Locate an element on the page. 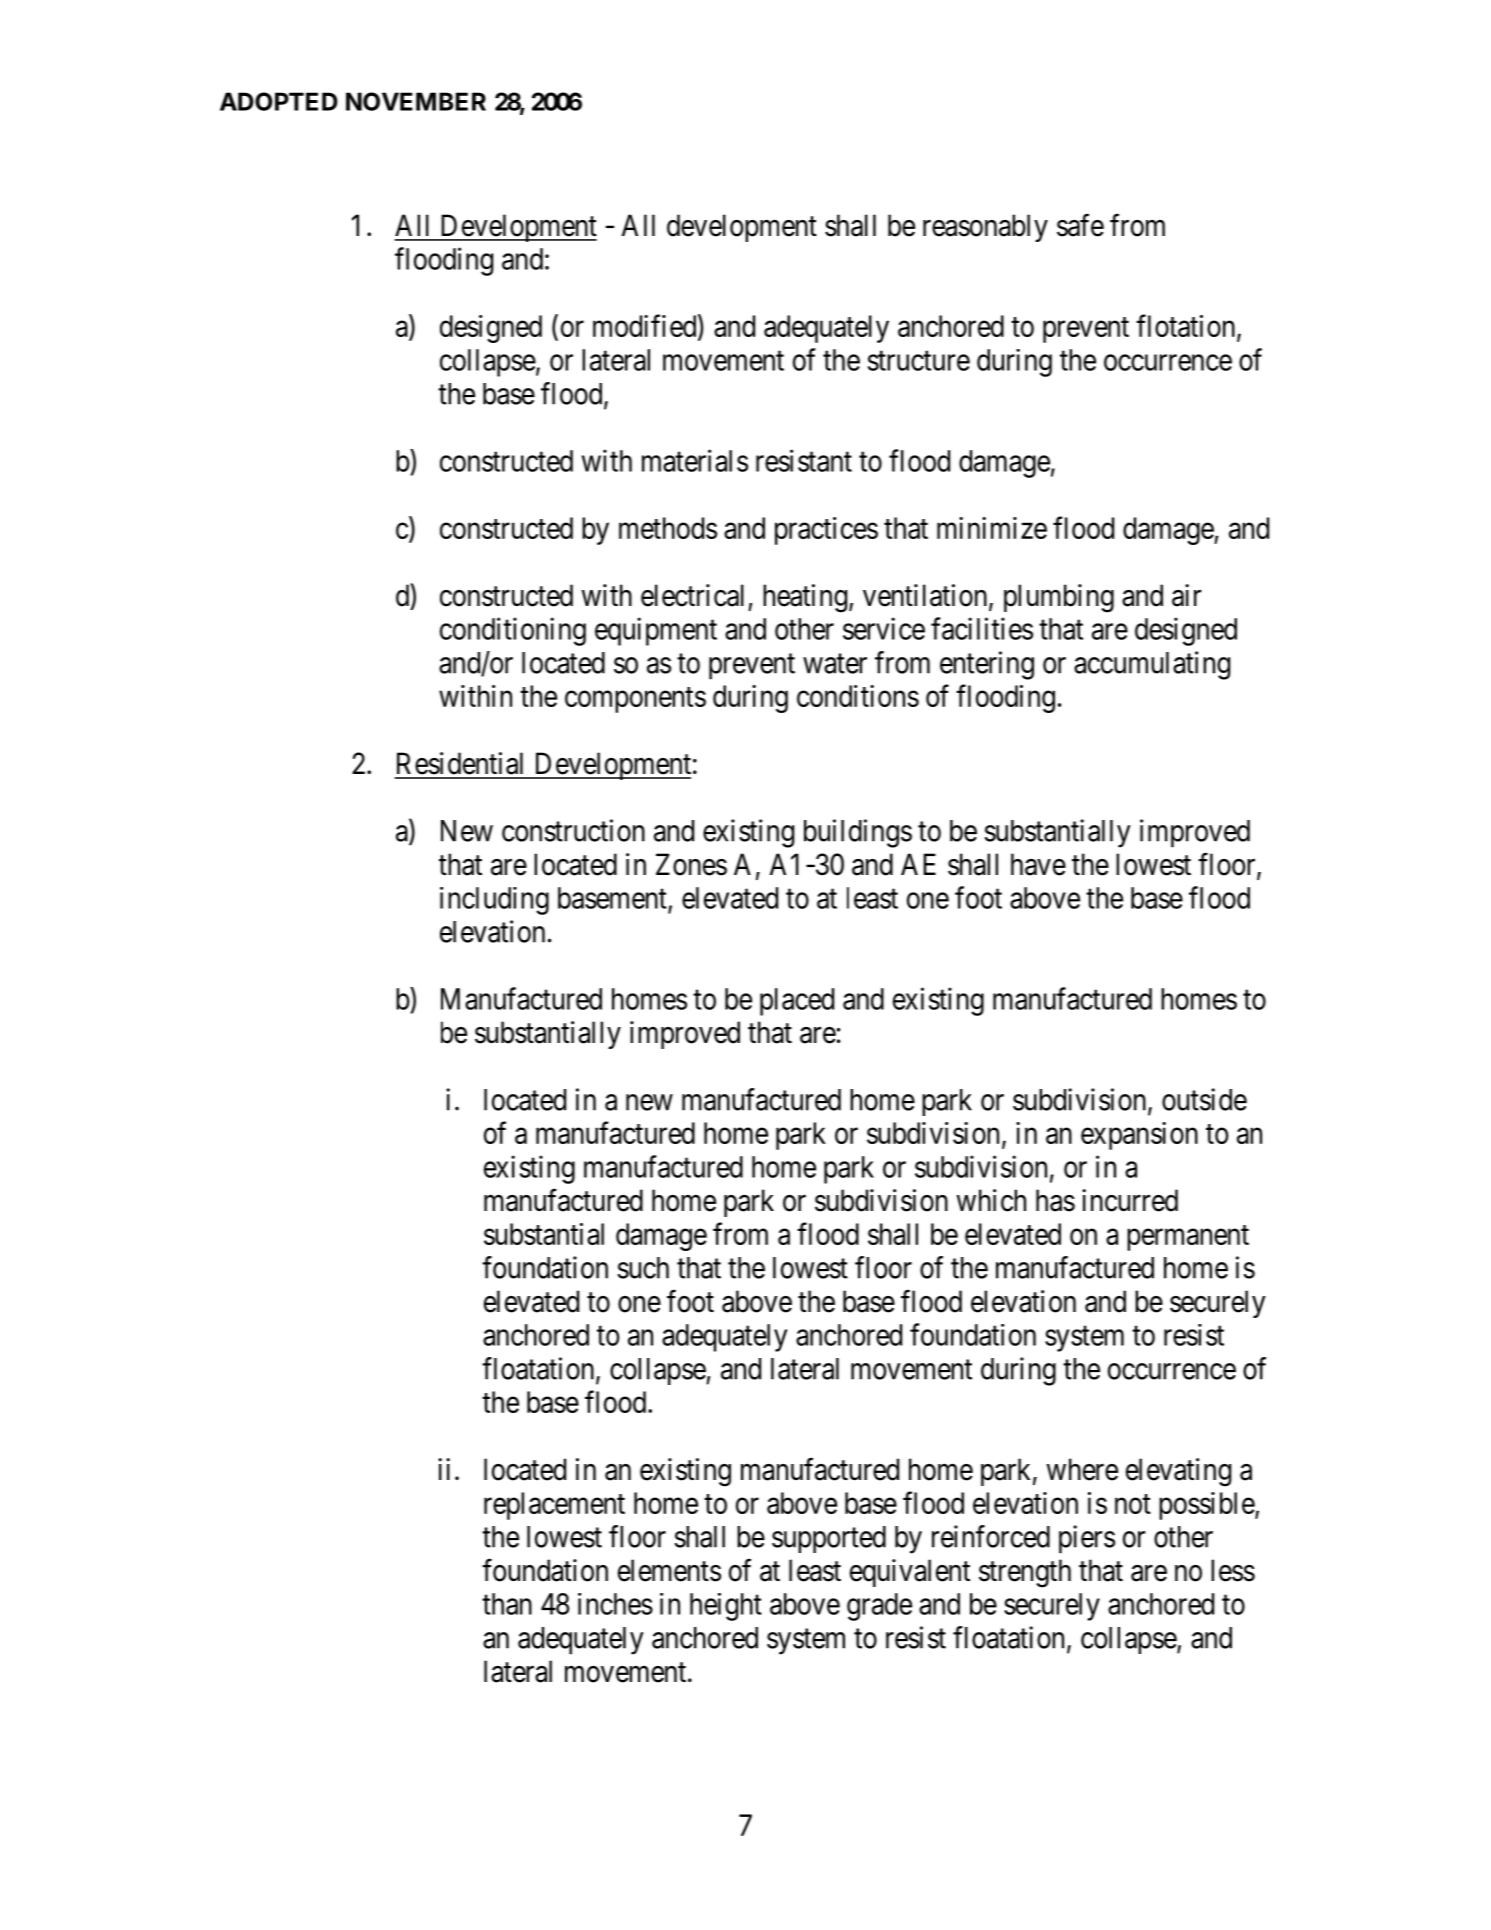  than is located at coordinates (507, 1604).
